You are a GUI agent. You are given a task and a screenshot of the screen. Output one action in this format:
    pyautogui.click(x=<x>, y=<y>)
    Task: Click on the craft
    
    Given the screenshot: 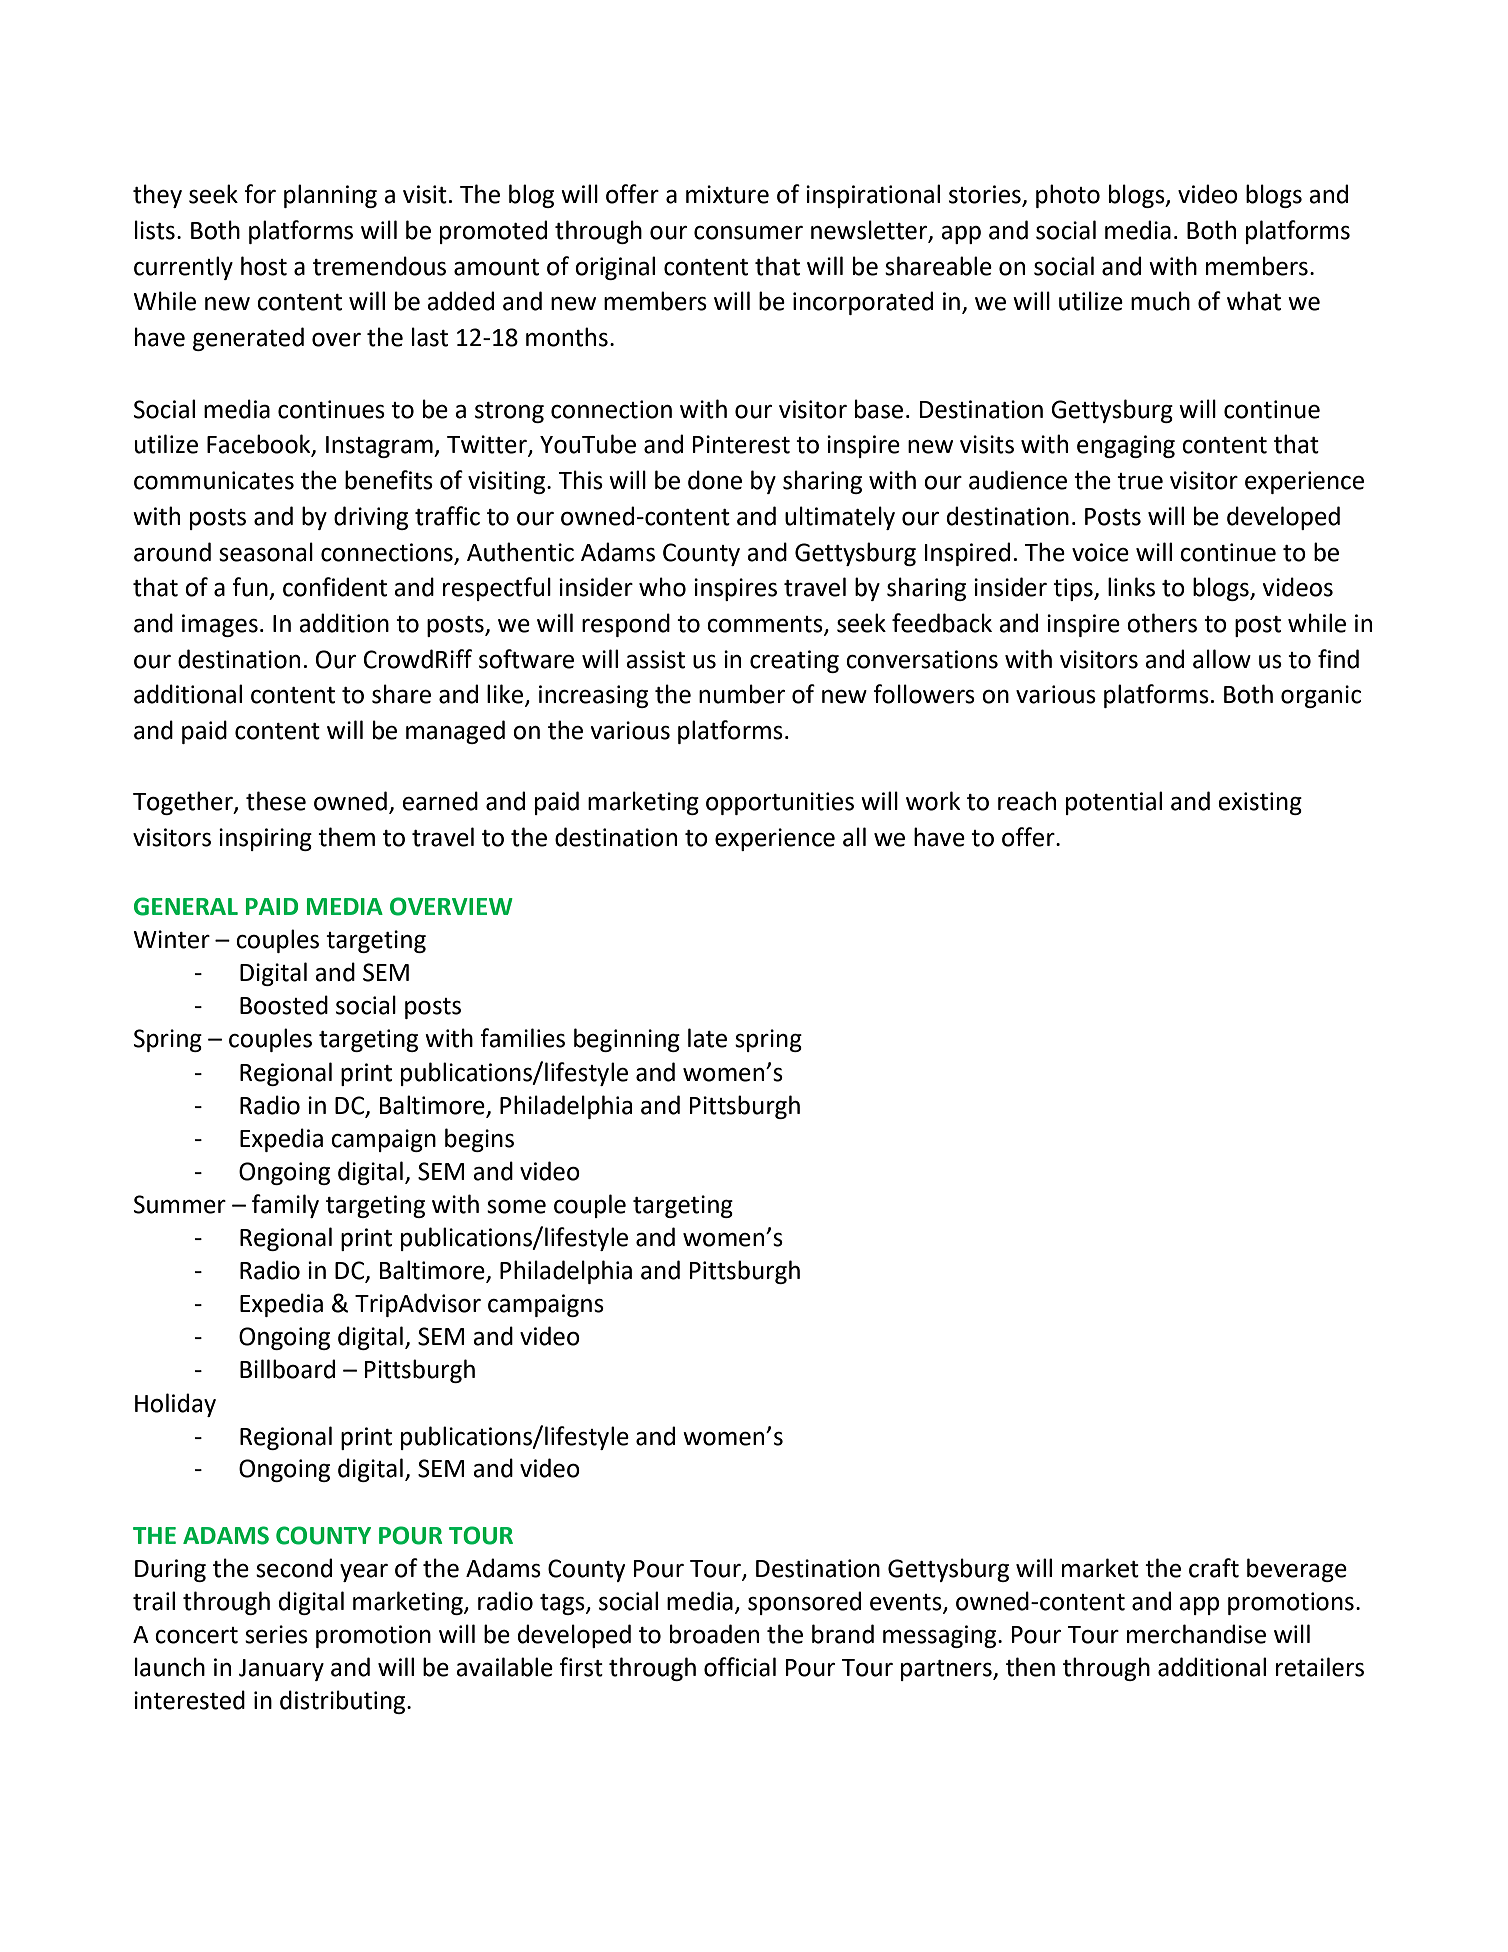 What is the action you would take?
    pyautogui.click(x=1214, y=1568)
